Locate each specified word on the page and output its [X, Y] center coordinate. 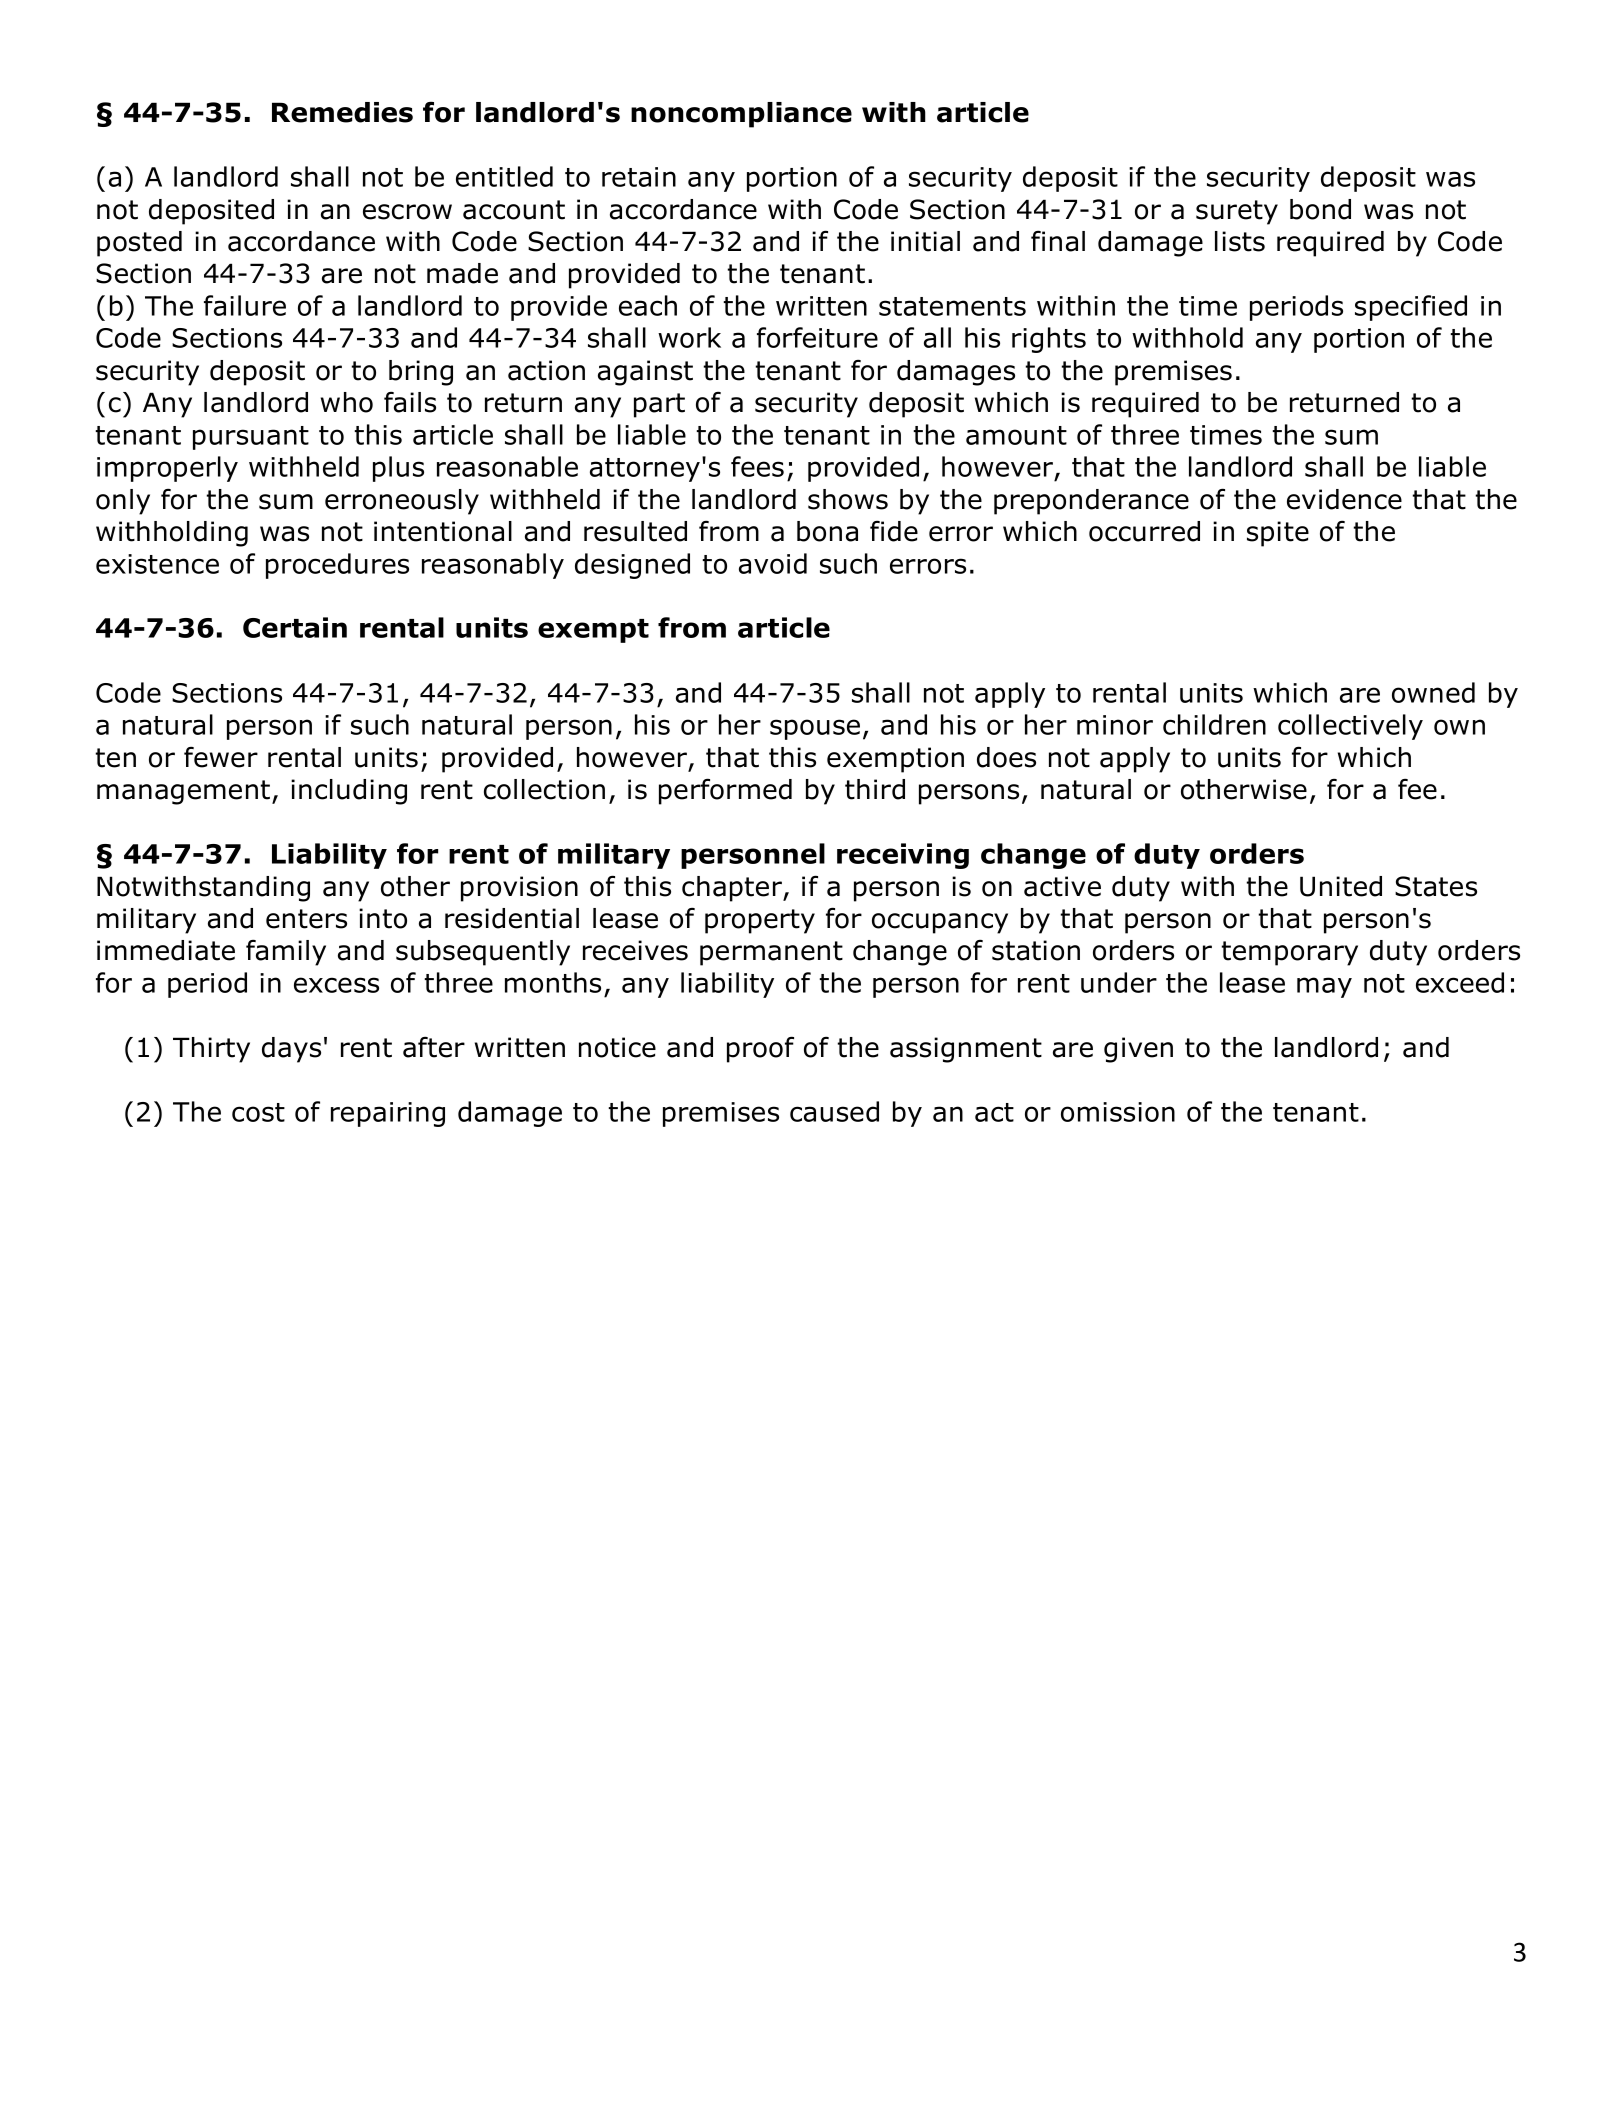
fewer [221, 757]
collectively [1350, 727]
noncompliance [741, 115]
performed [725, 791]
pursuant [251, 438]
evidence [1344, 499]
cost [258, 1112]
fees [757, 466]
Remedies [342, 112]
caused [834, 1111]
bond [1320, 209]
